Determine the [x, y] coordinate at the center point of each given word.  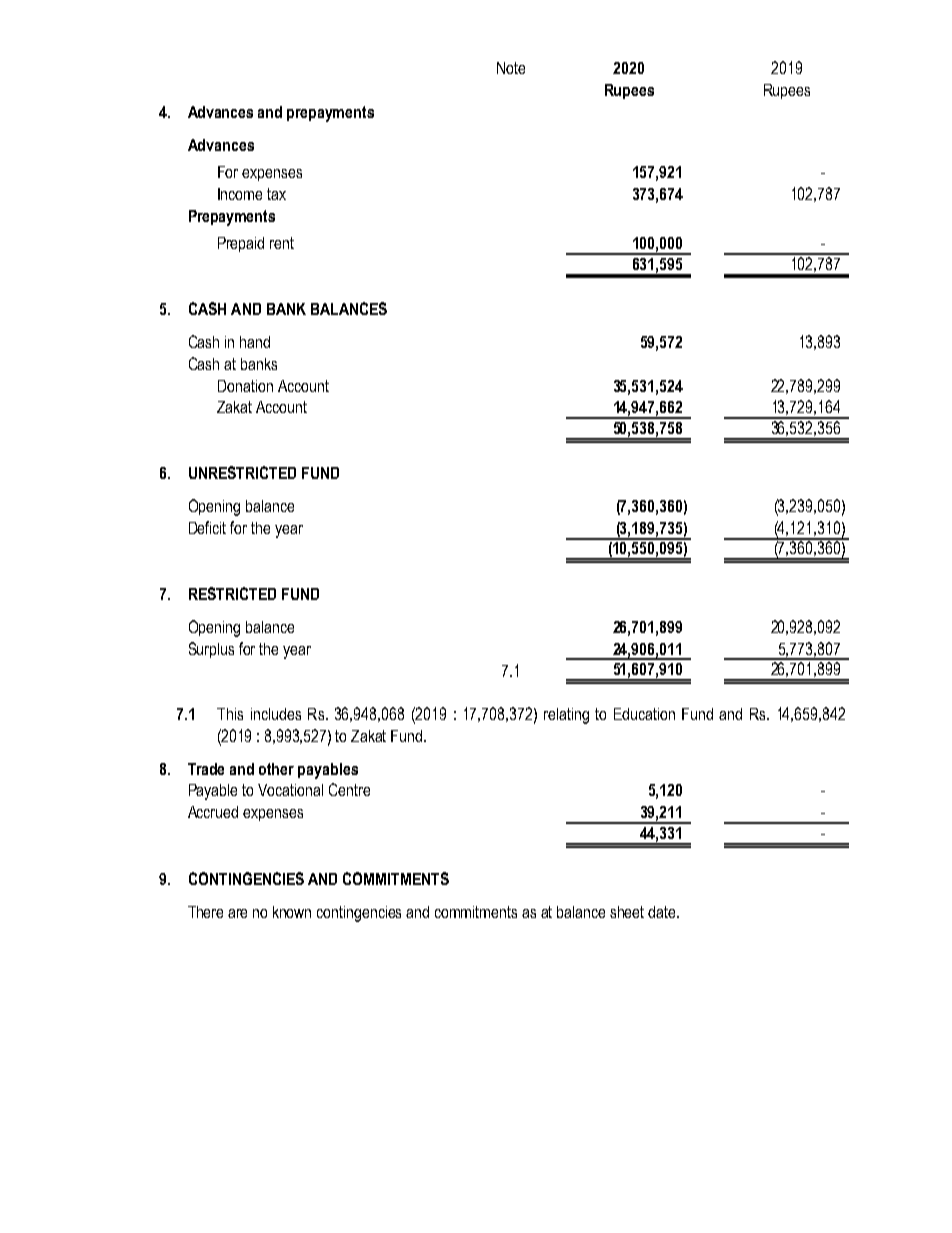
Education [644, 714]
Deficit [207, 527]
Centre [349, 789]
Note [511, 68]
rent [282, 243]
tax [276, 194]
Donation [245, 386]
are [237, 913]
